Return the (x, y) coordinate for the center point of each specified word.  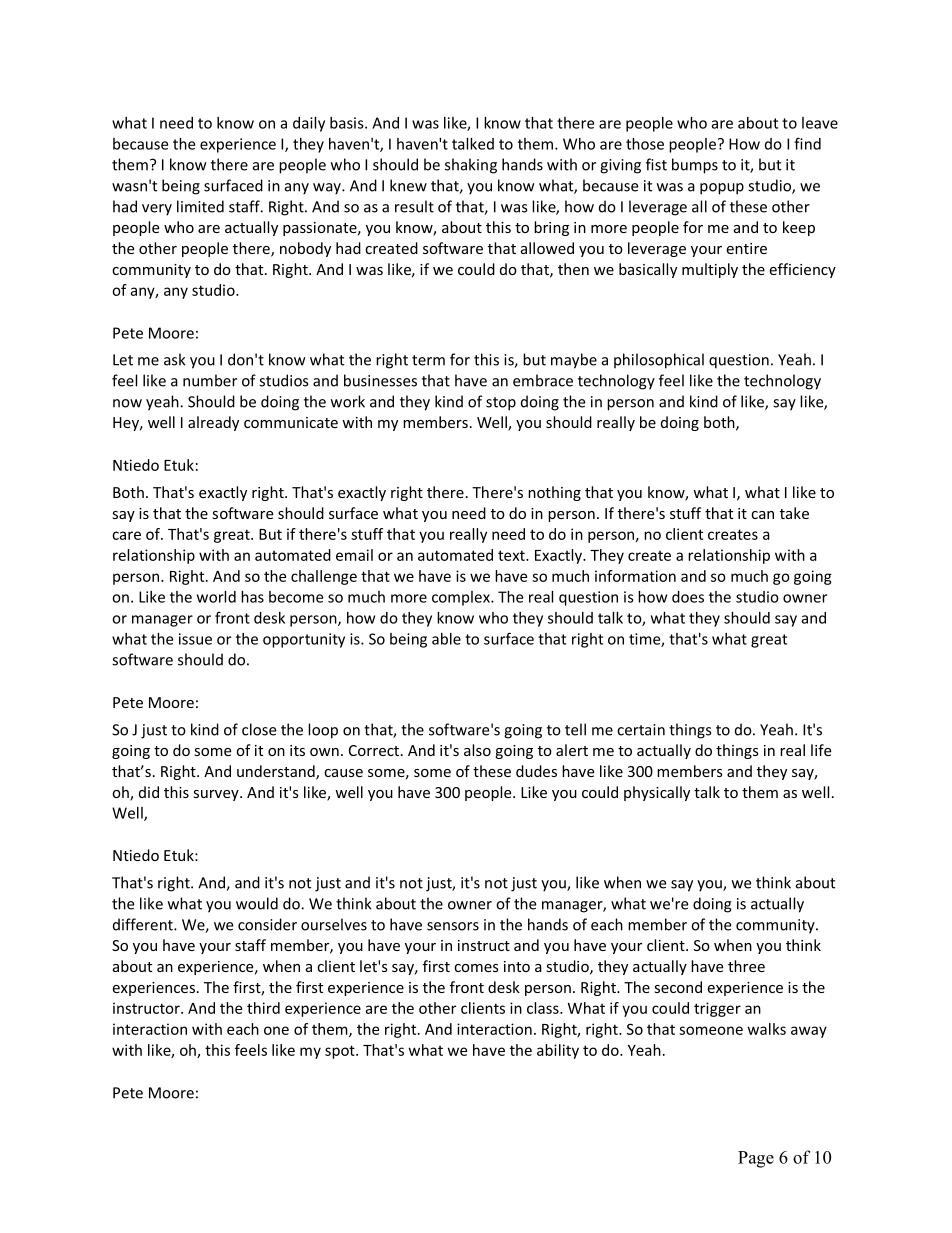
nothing (554, 493)
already (213, 423)
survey (217, 795)
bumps (695, 166)
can (762, 515)
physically (657, 793)
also (477, 750)
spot (341, 1052)
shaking (471, 166)
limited (200, 206)
